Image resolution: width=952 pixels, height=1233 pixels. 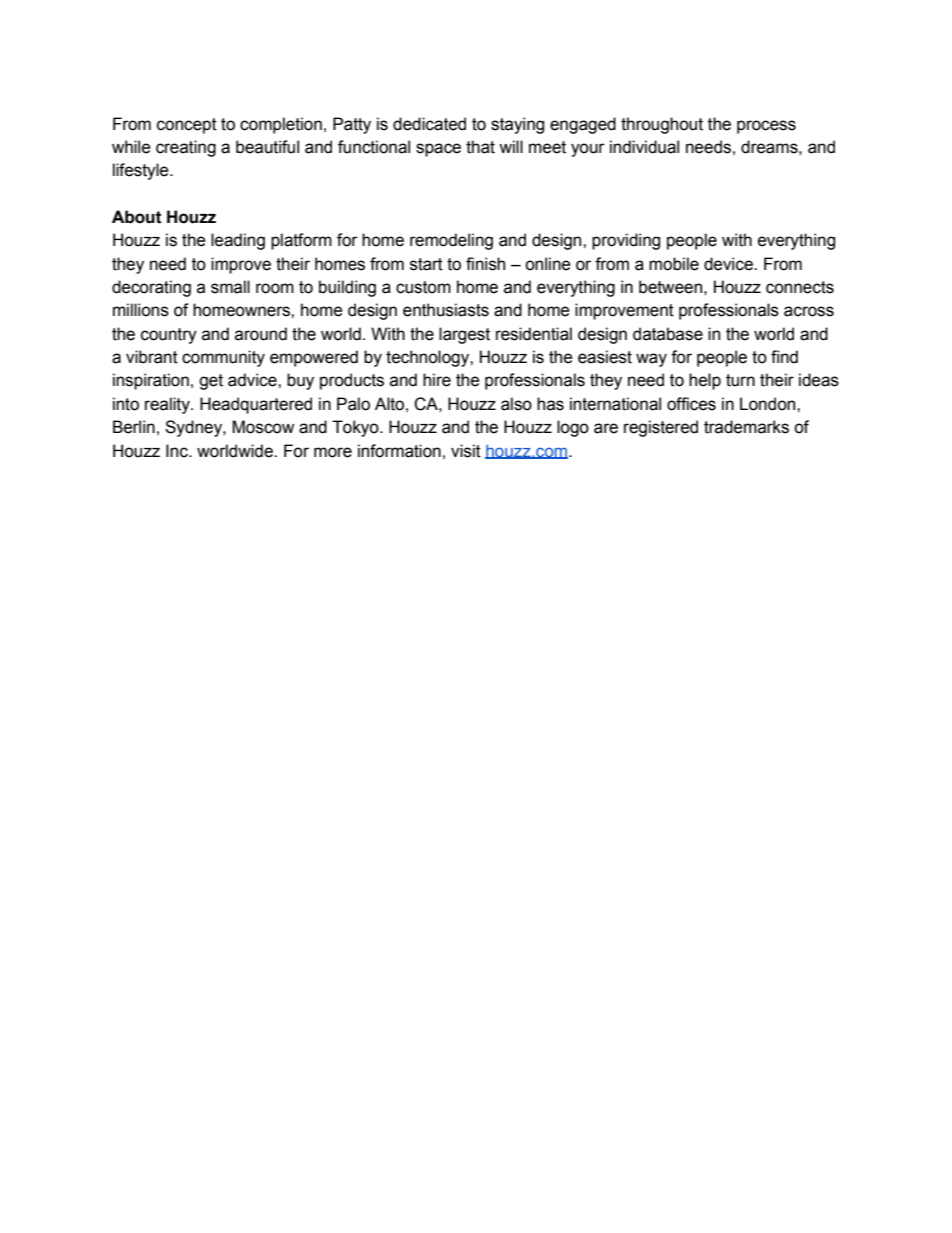 I want to click on connects, so click(x=800, y=287).
